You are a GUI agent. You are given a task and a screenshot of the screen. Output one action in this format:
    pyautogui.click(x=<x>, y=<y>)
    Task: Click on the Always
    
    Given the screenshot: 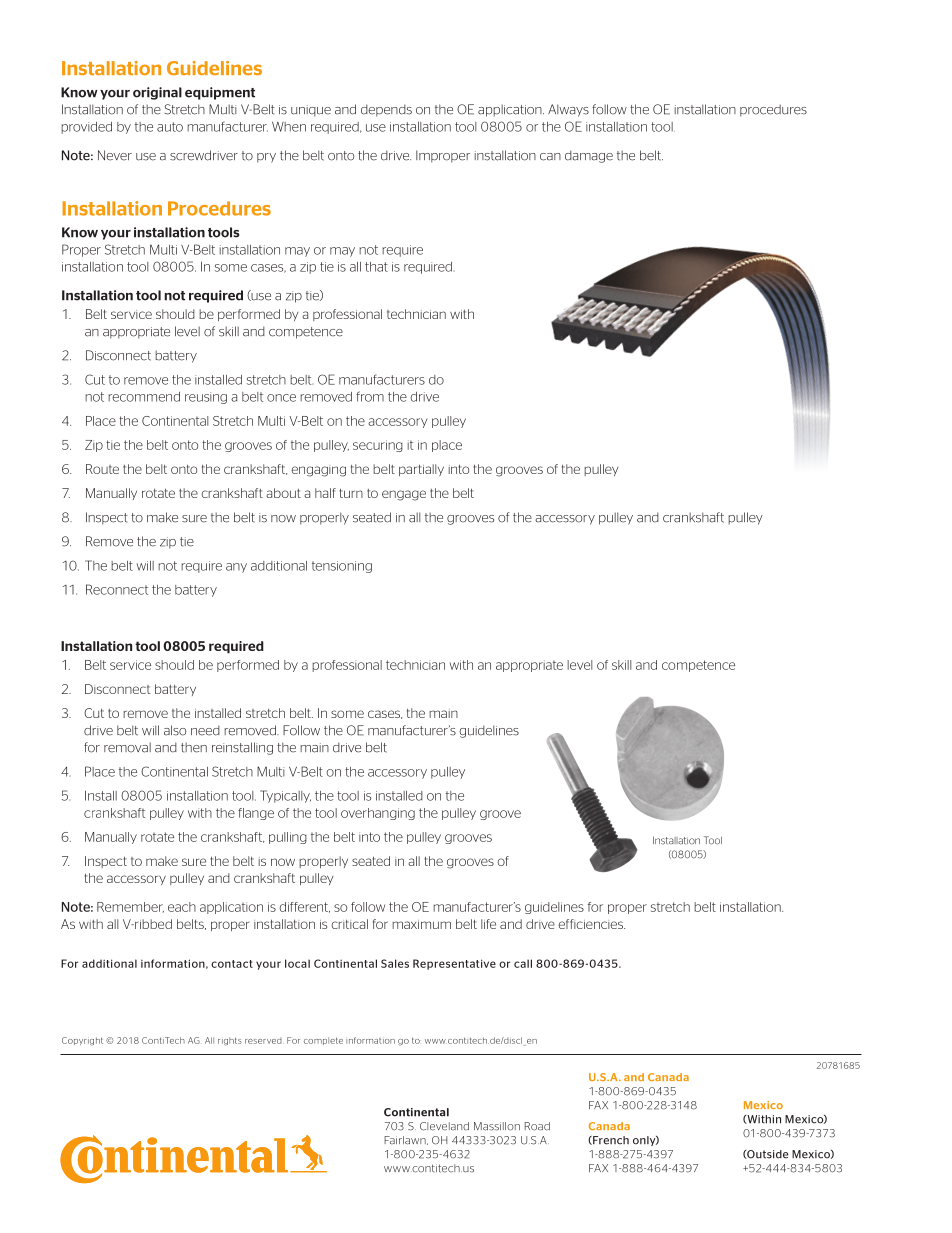 What is the action you would take?
    pyautogui.click(x=568, y=110)
